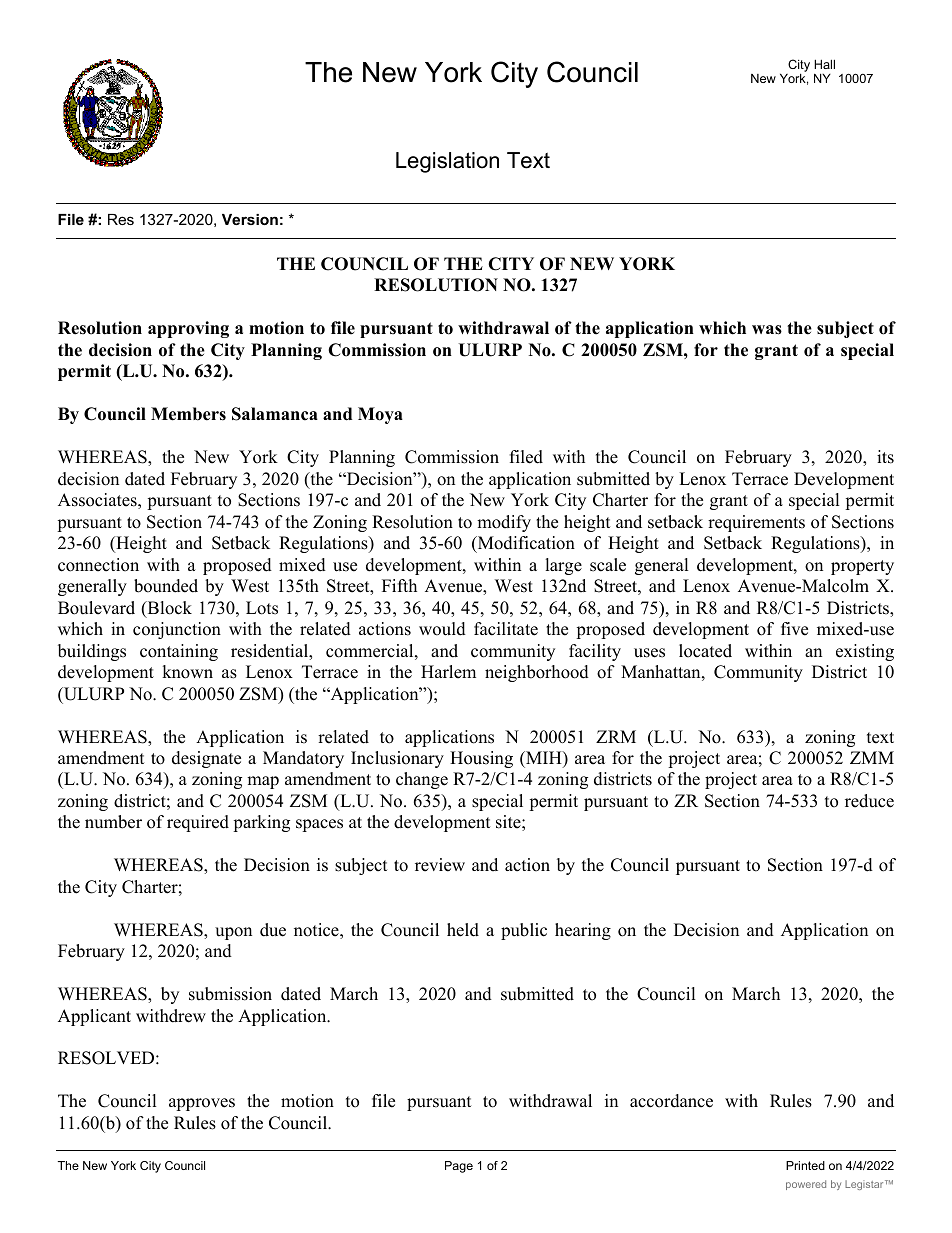 This image has height=1233, width=952. Describe the element at coordinates (794, 629) in the image. I see `five` at that location.
